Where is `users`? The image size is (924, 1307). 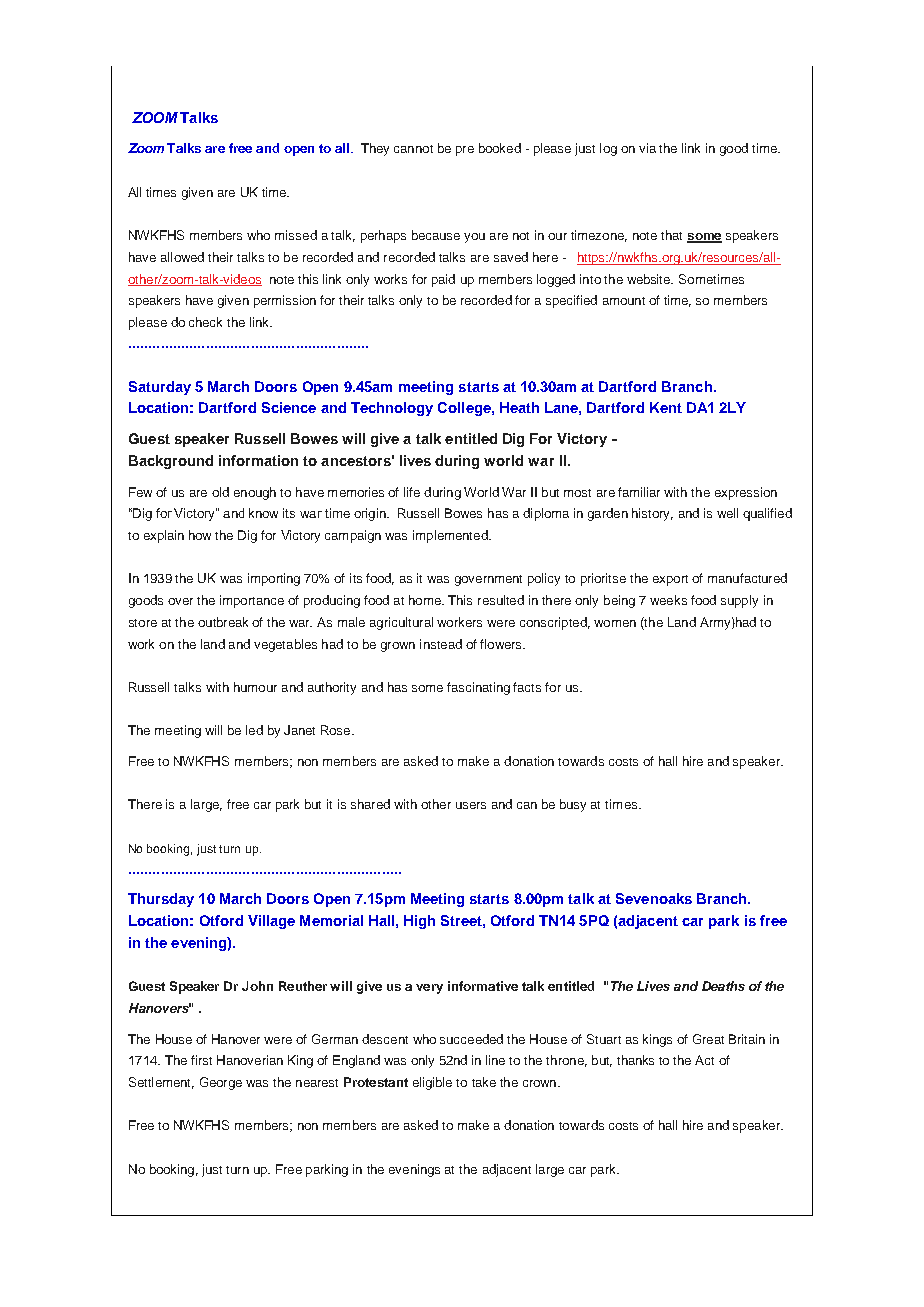 users is located at coordinates (471, 805).
